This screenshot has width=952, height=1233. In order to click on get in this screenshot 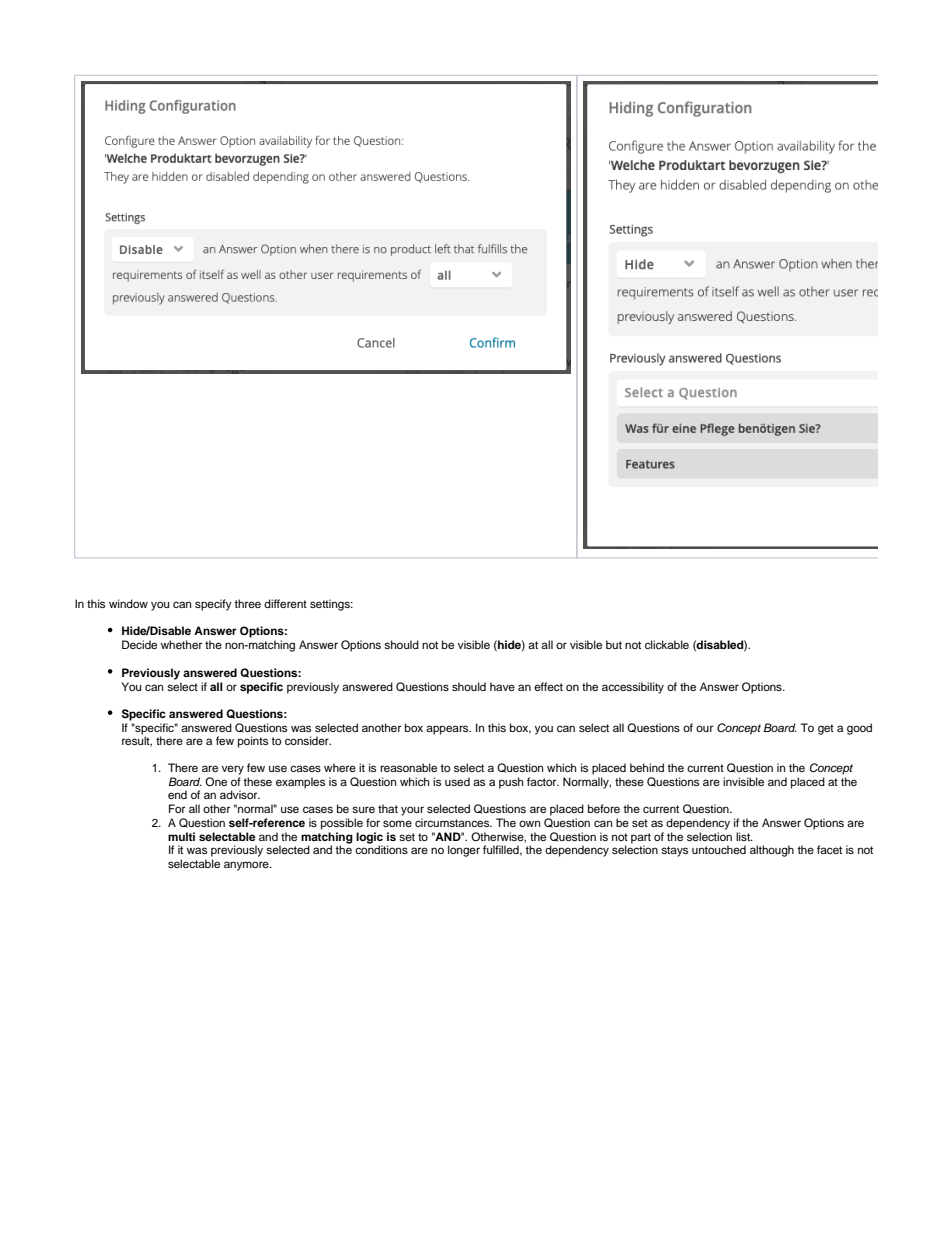, I will do `click(826, 729)`.
